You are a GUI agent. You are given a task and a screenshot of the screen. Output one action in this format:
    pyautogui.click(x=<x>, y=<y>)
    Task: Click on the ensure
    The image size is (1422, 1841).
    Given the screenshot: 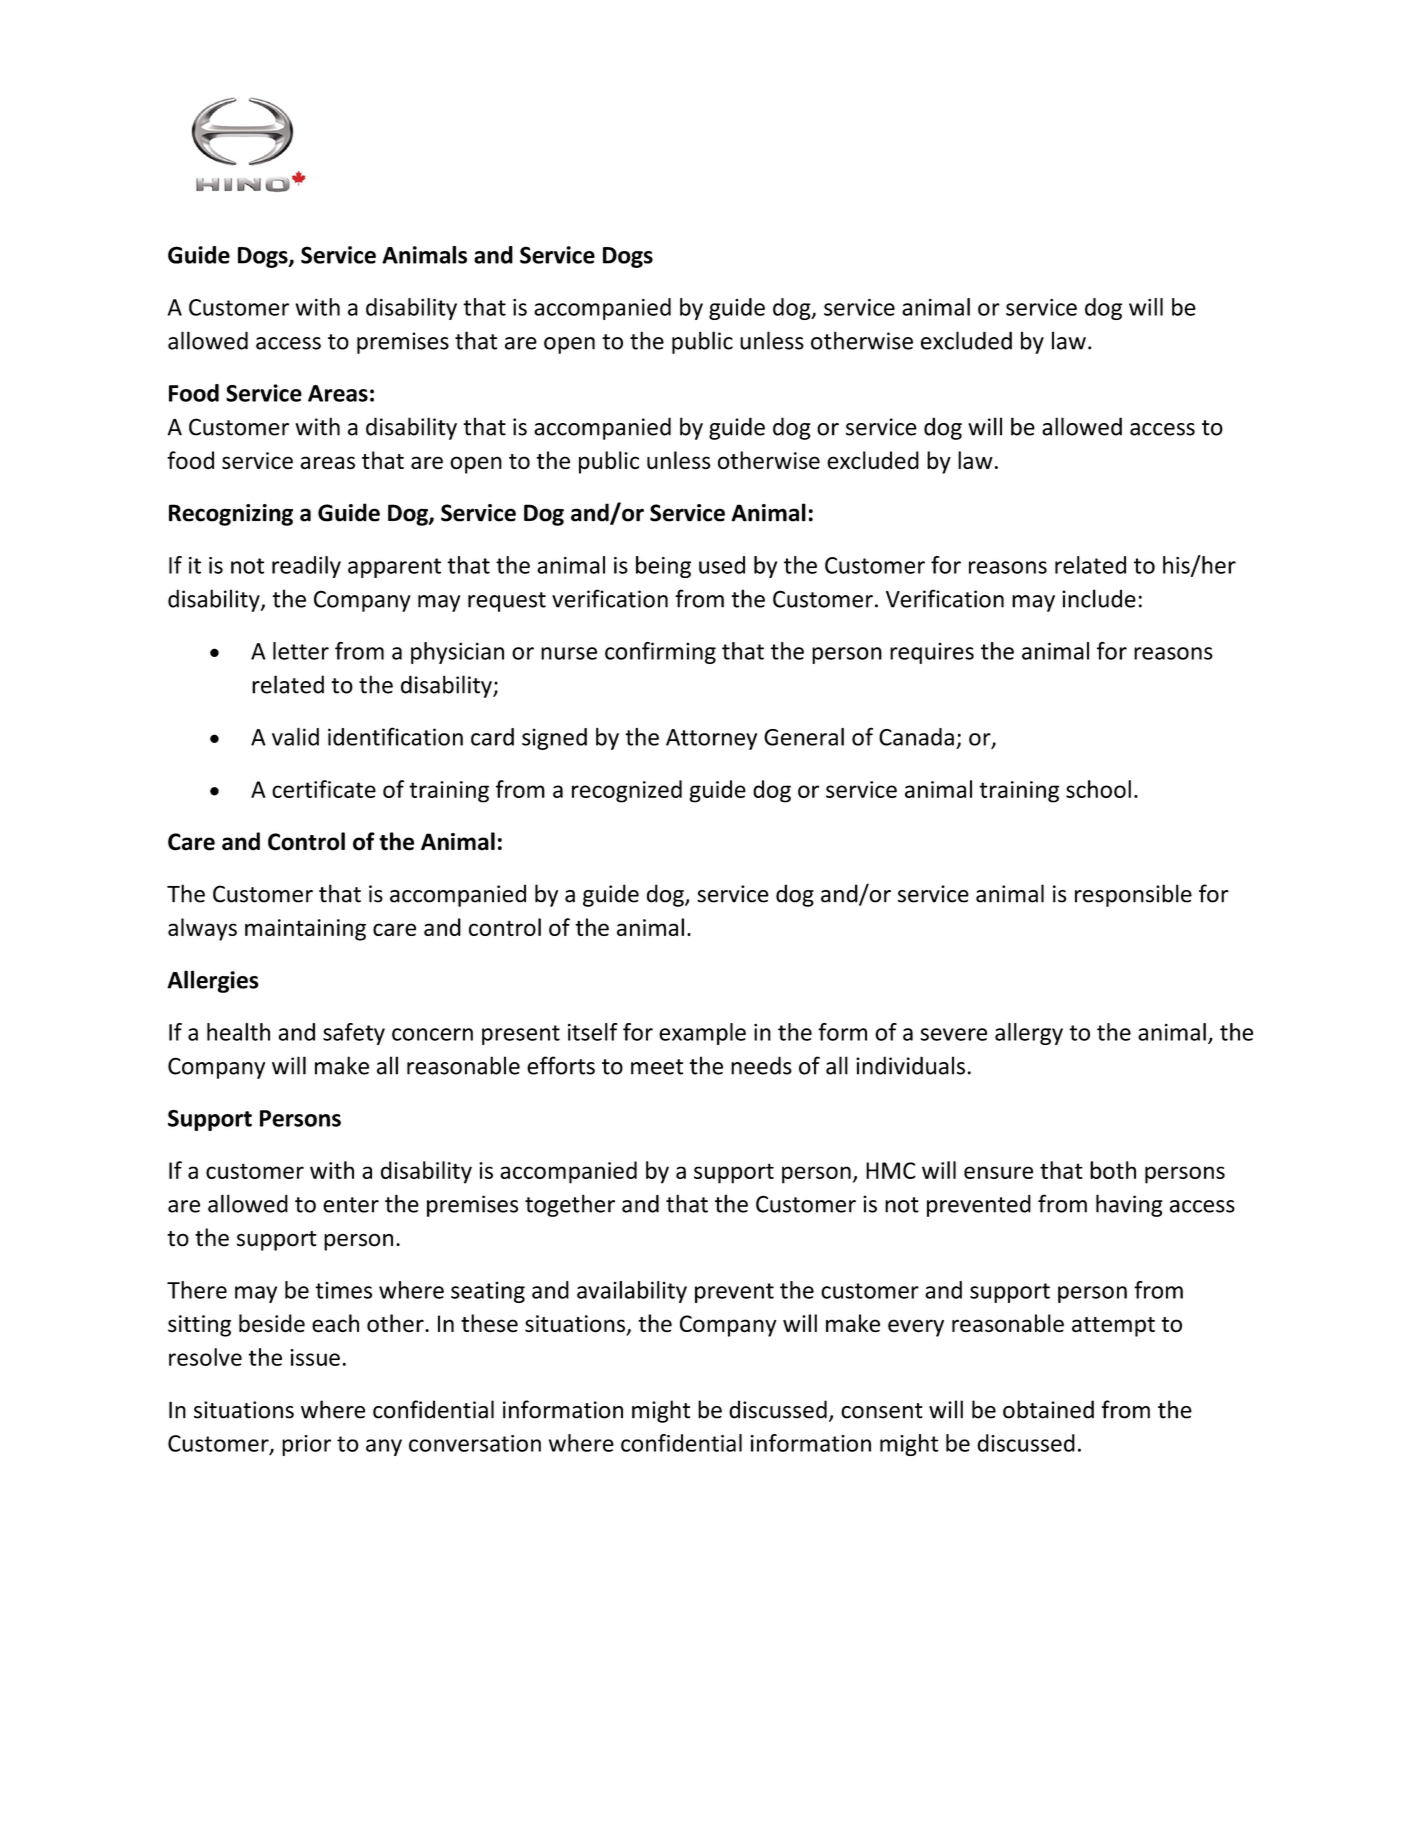 What is the action you would take?
    pyautogui.click(x=998, y=1172)
